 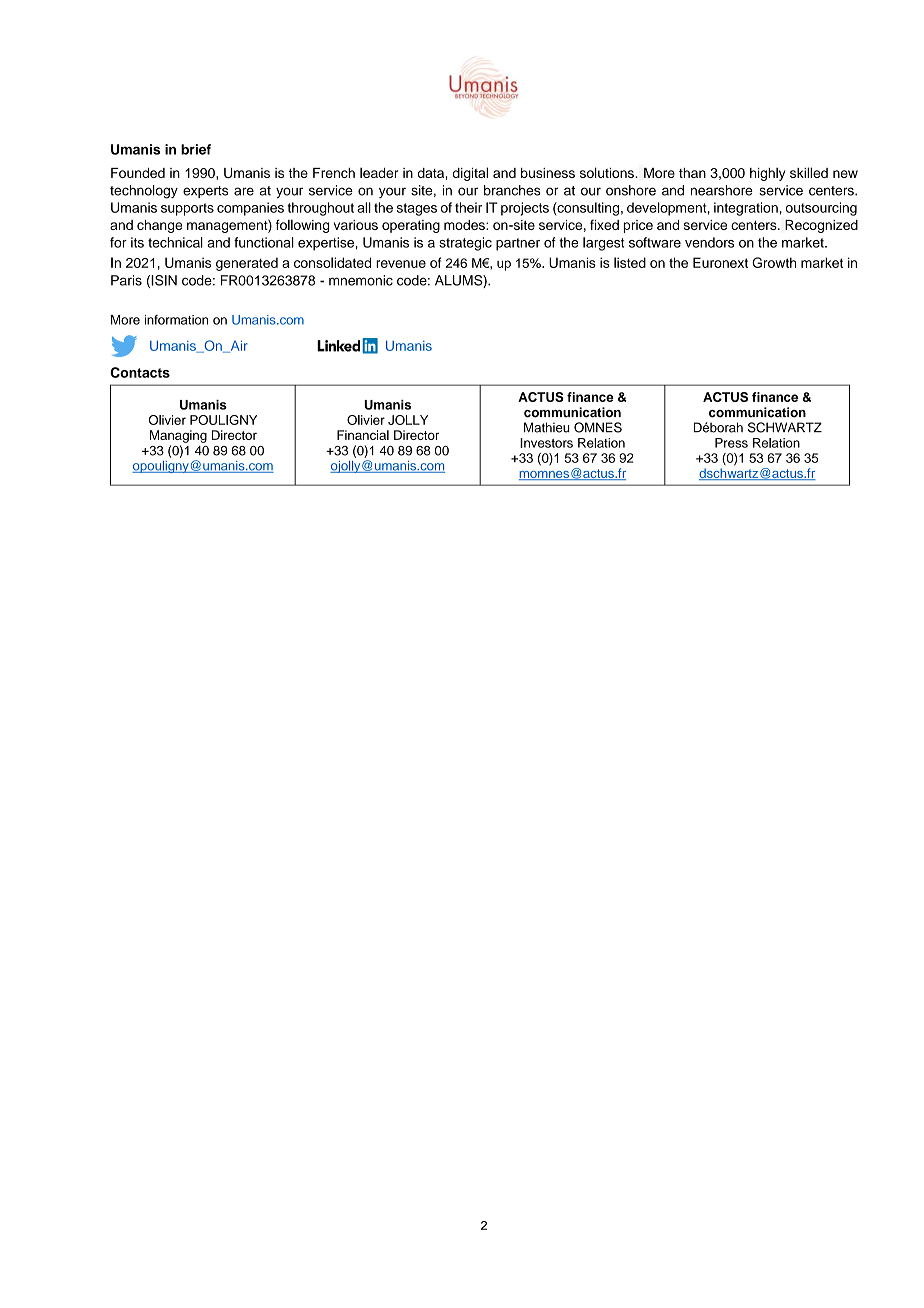 I want to click on brief, so click(x=196, y=149).
